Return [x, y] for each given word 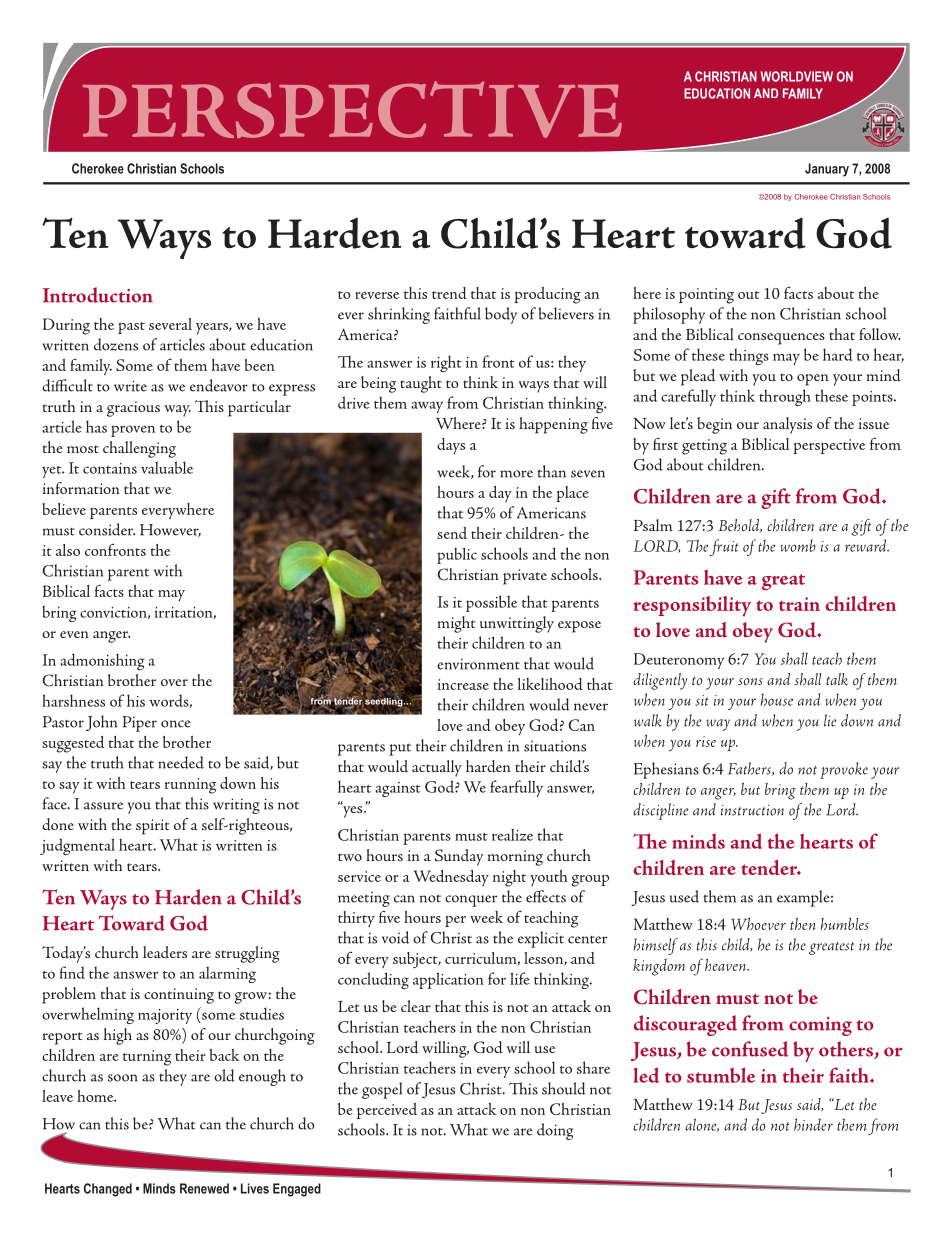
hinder [813, 1124]
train [799, 604]
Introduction [98, 295]
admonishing [102, 661]
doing [555, 1131]
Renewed [204, 1188]
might [457, 624]
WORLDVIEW [797, 76]
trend [449, 293]
